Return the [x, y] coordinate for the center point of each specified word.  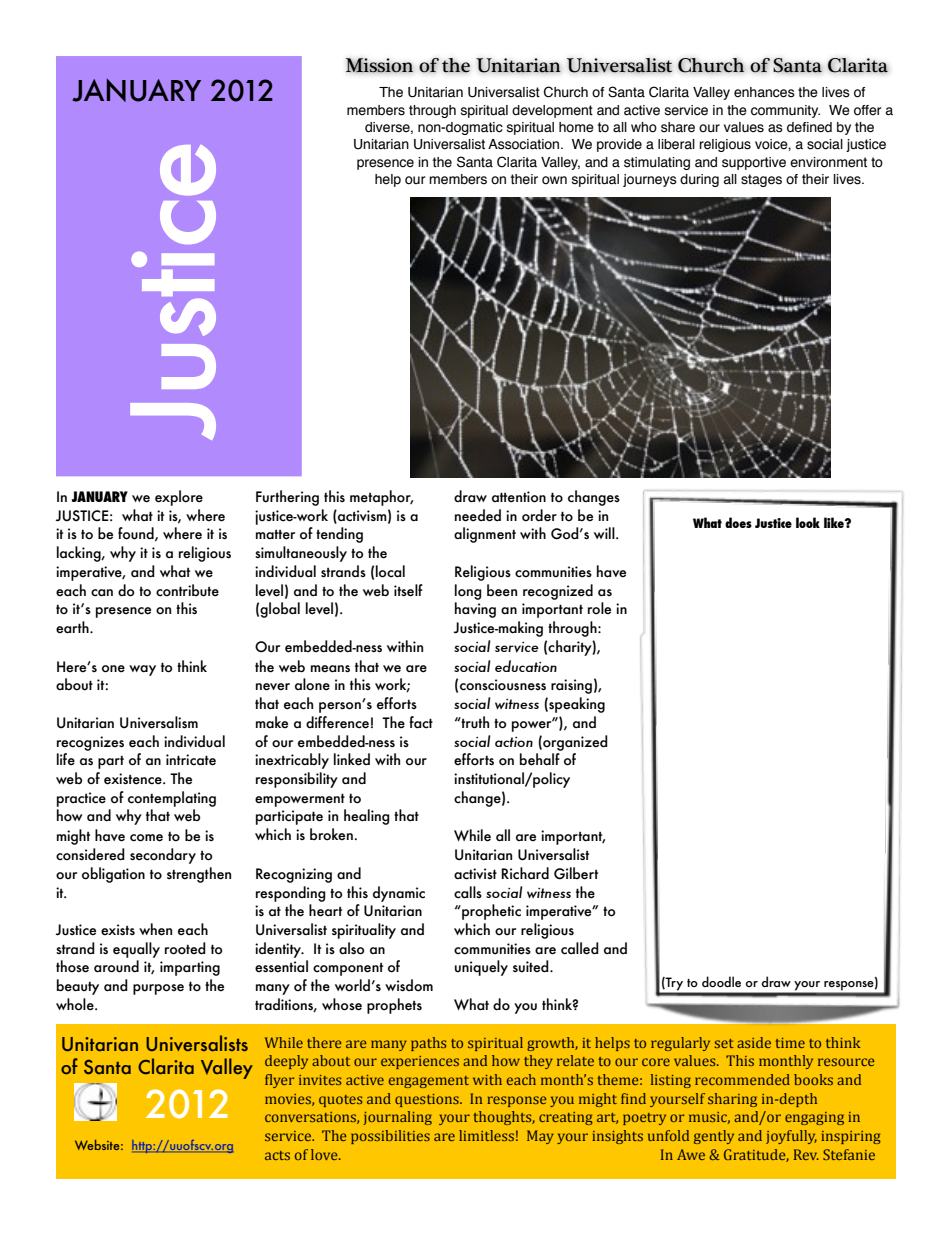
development [552, 111]
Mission [379, 65]
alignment [485, 535]
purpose [158, 989]
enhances [764, 92]
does [738, 522]
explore [179, 498]
